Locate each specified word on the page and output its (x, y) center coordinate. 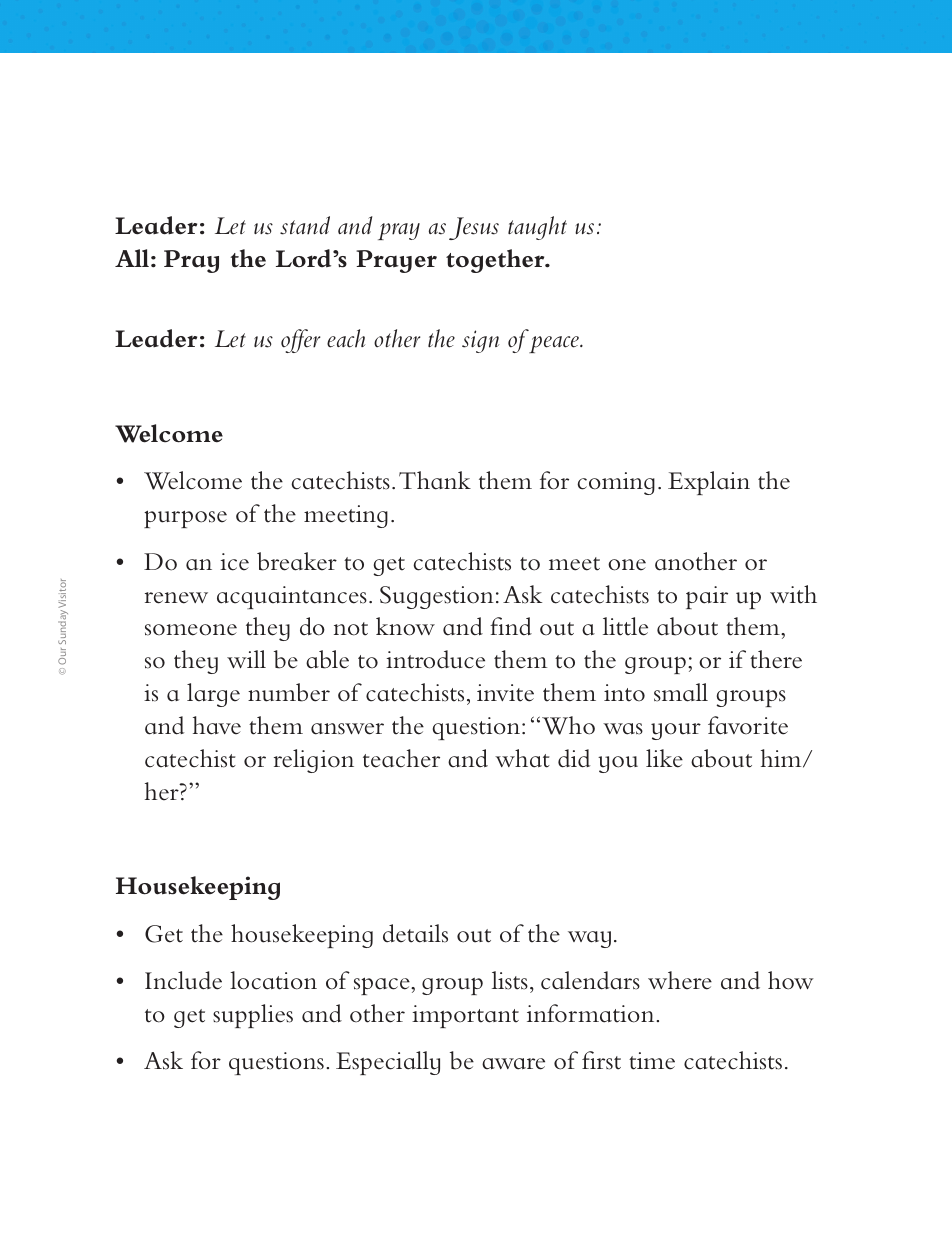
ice (234, 562)
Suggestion (437, 597)
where (680, 980)
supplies (253, 1016)
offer (300, 341)
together (496, 261)
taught (537, 228)
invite (505, 693)
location (273, 980)
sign (480, 341)
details (415, 933)
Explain (709, 483)
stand (305, 225)
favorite (748, 725)
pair (707, 597)
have (217, 725)
